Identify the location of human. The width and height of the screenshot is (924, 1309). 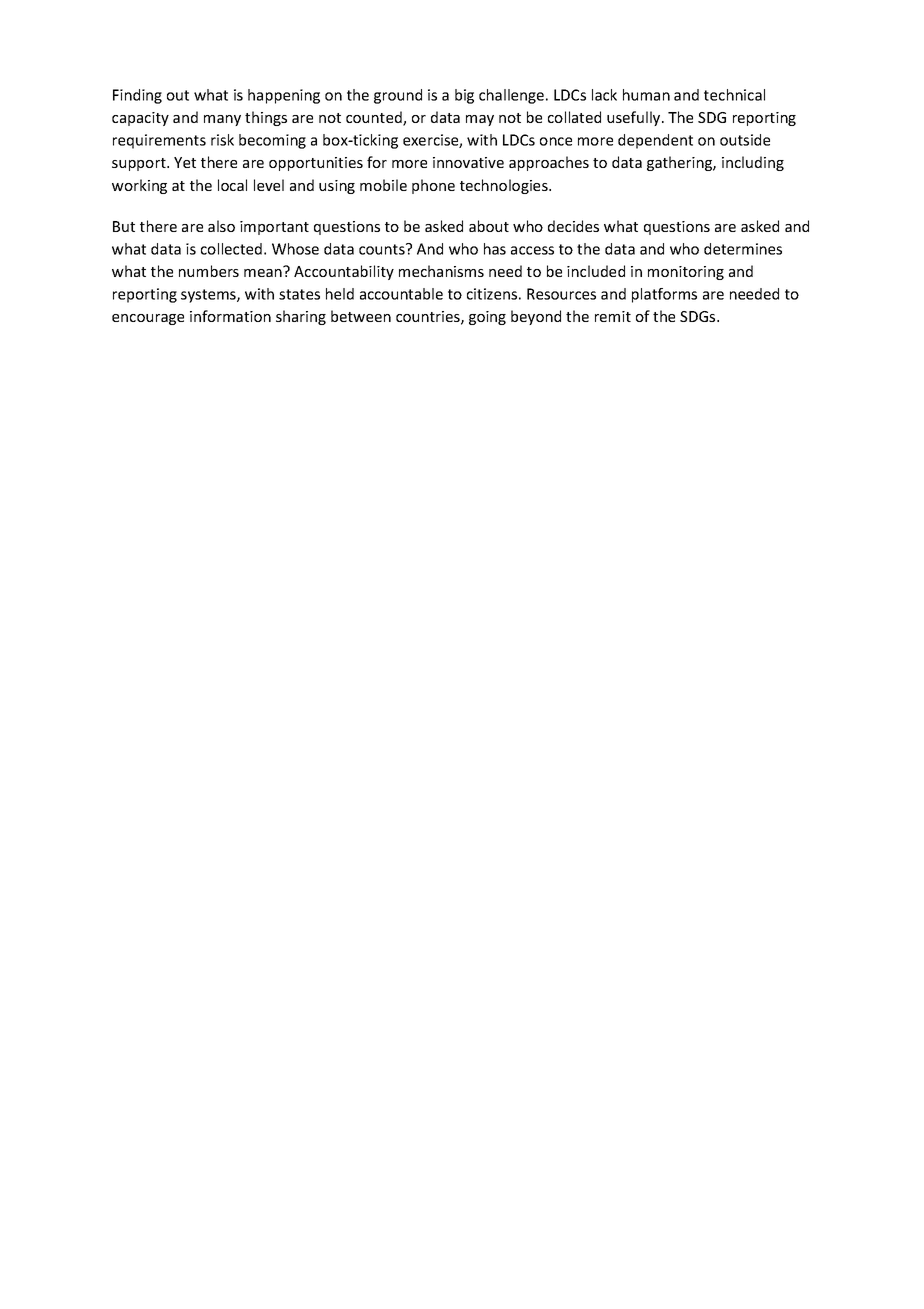
(646, 95).
